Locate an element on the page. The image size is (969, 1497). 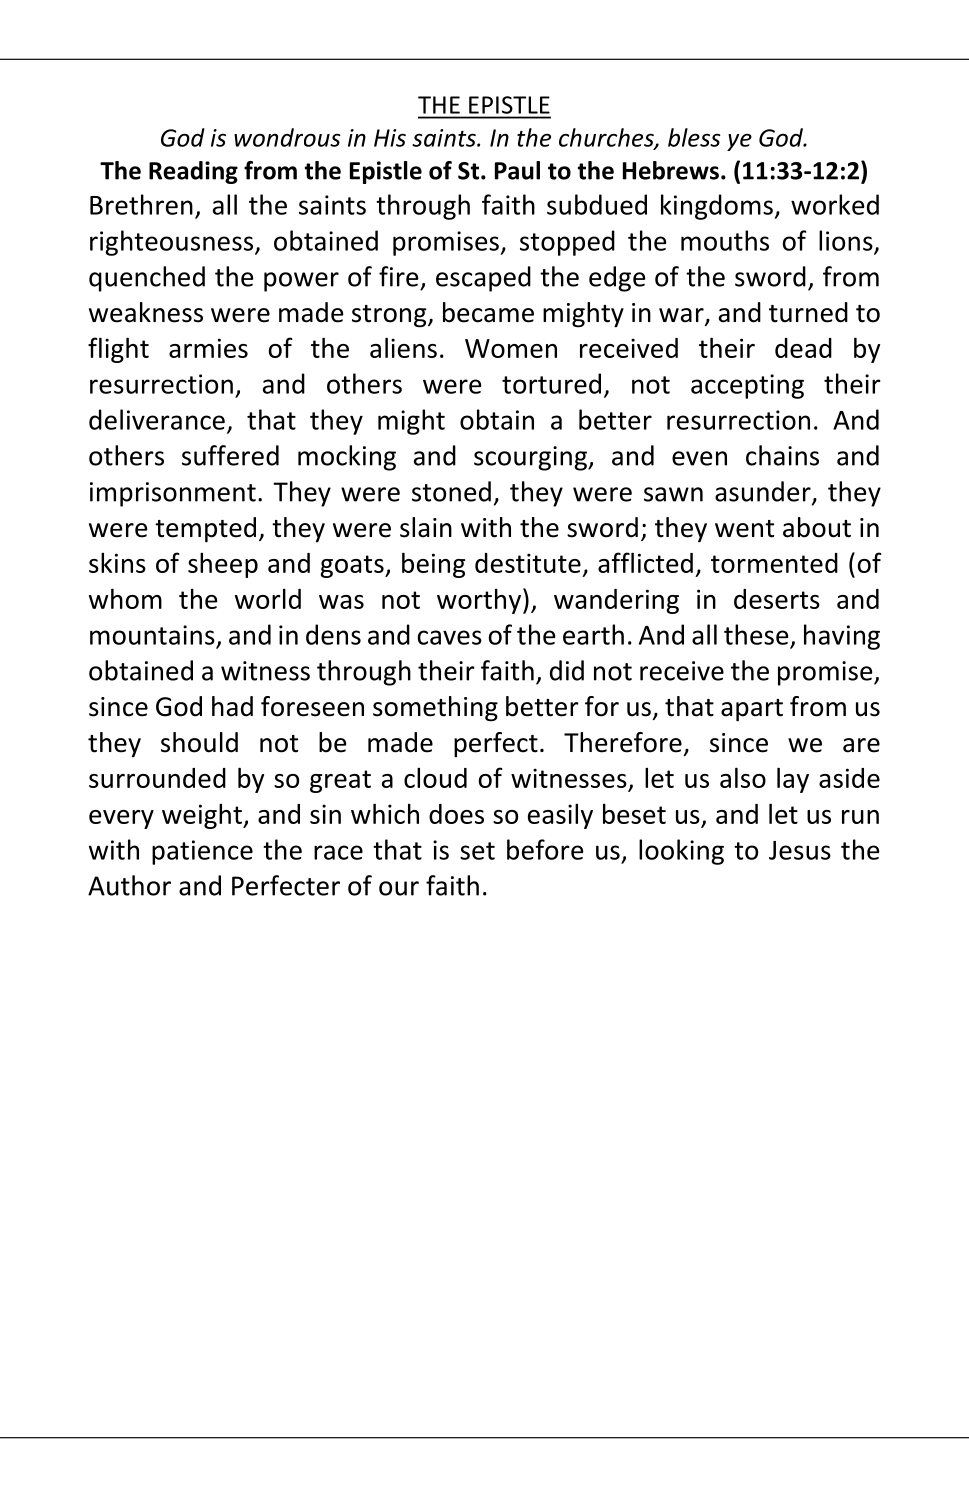
Reading is located at coordinates (193, 172).
